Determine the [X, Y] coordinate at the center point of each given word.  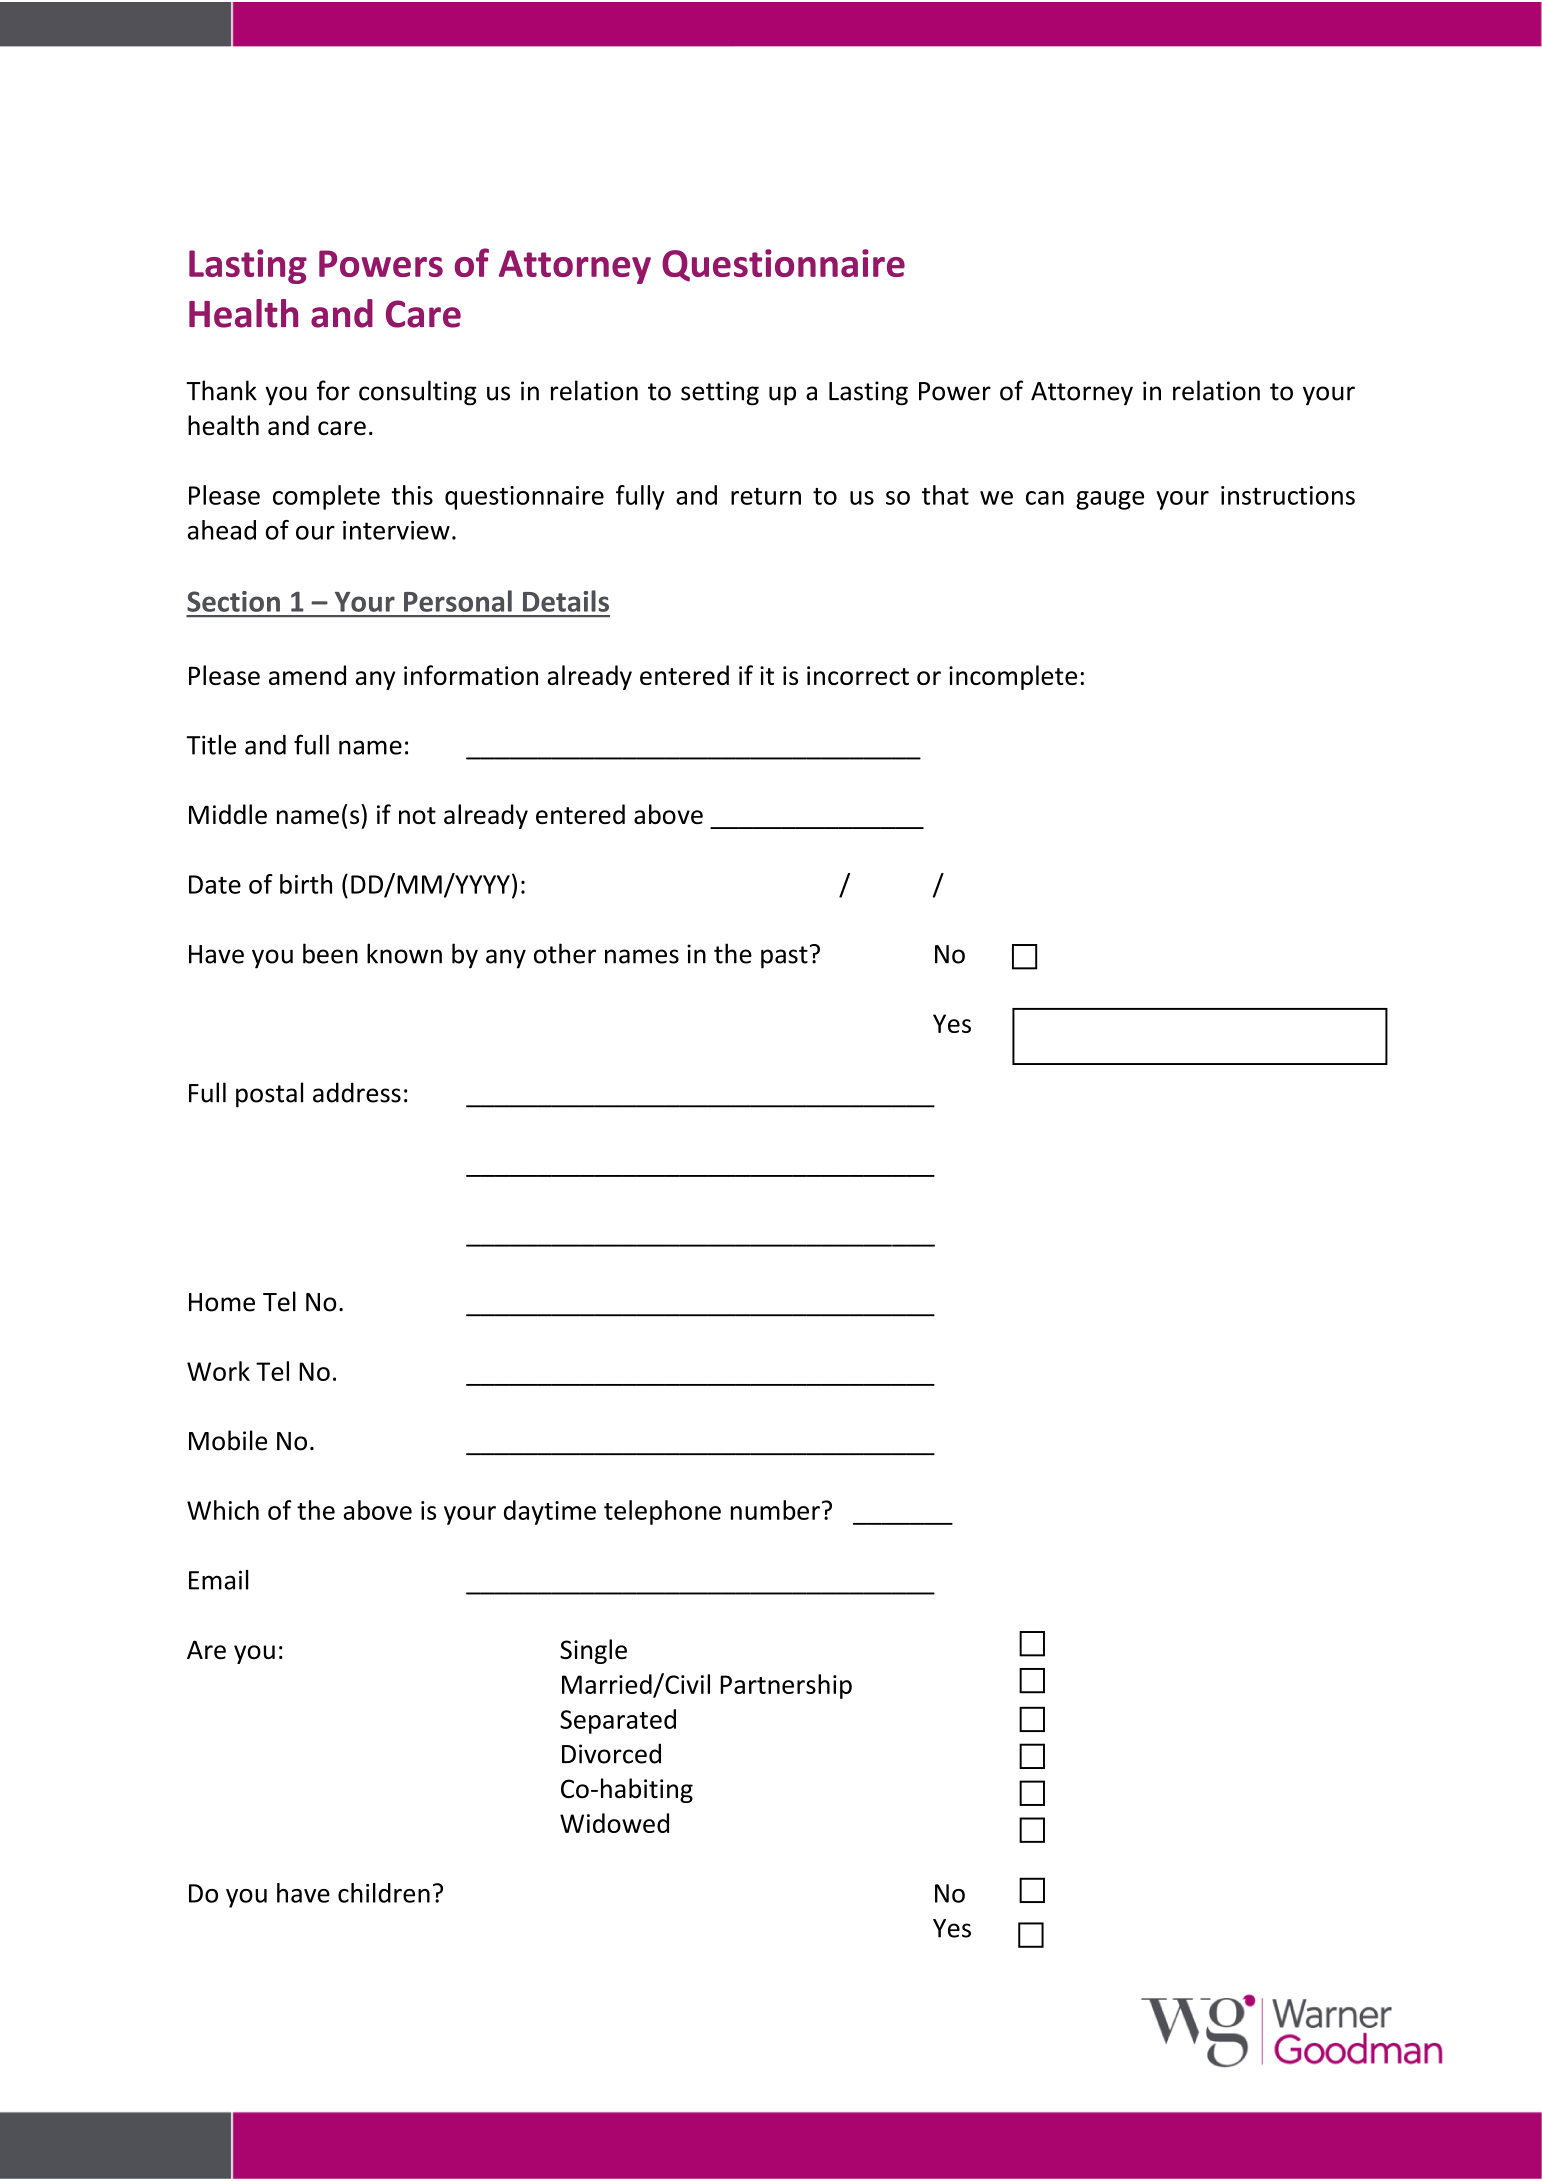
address [357, 1092]
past [784, 957]
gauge [1110, 500]
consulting [418, 393]
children [384, 1893]
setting [720, 393]
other [565, 953]
